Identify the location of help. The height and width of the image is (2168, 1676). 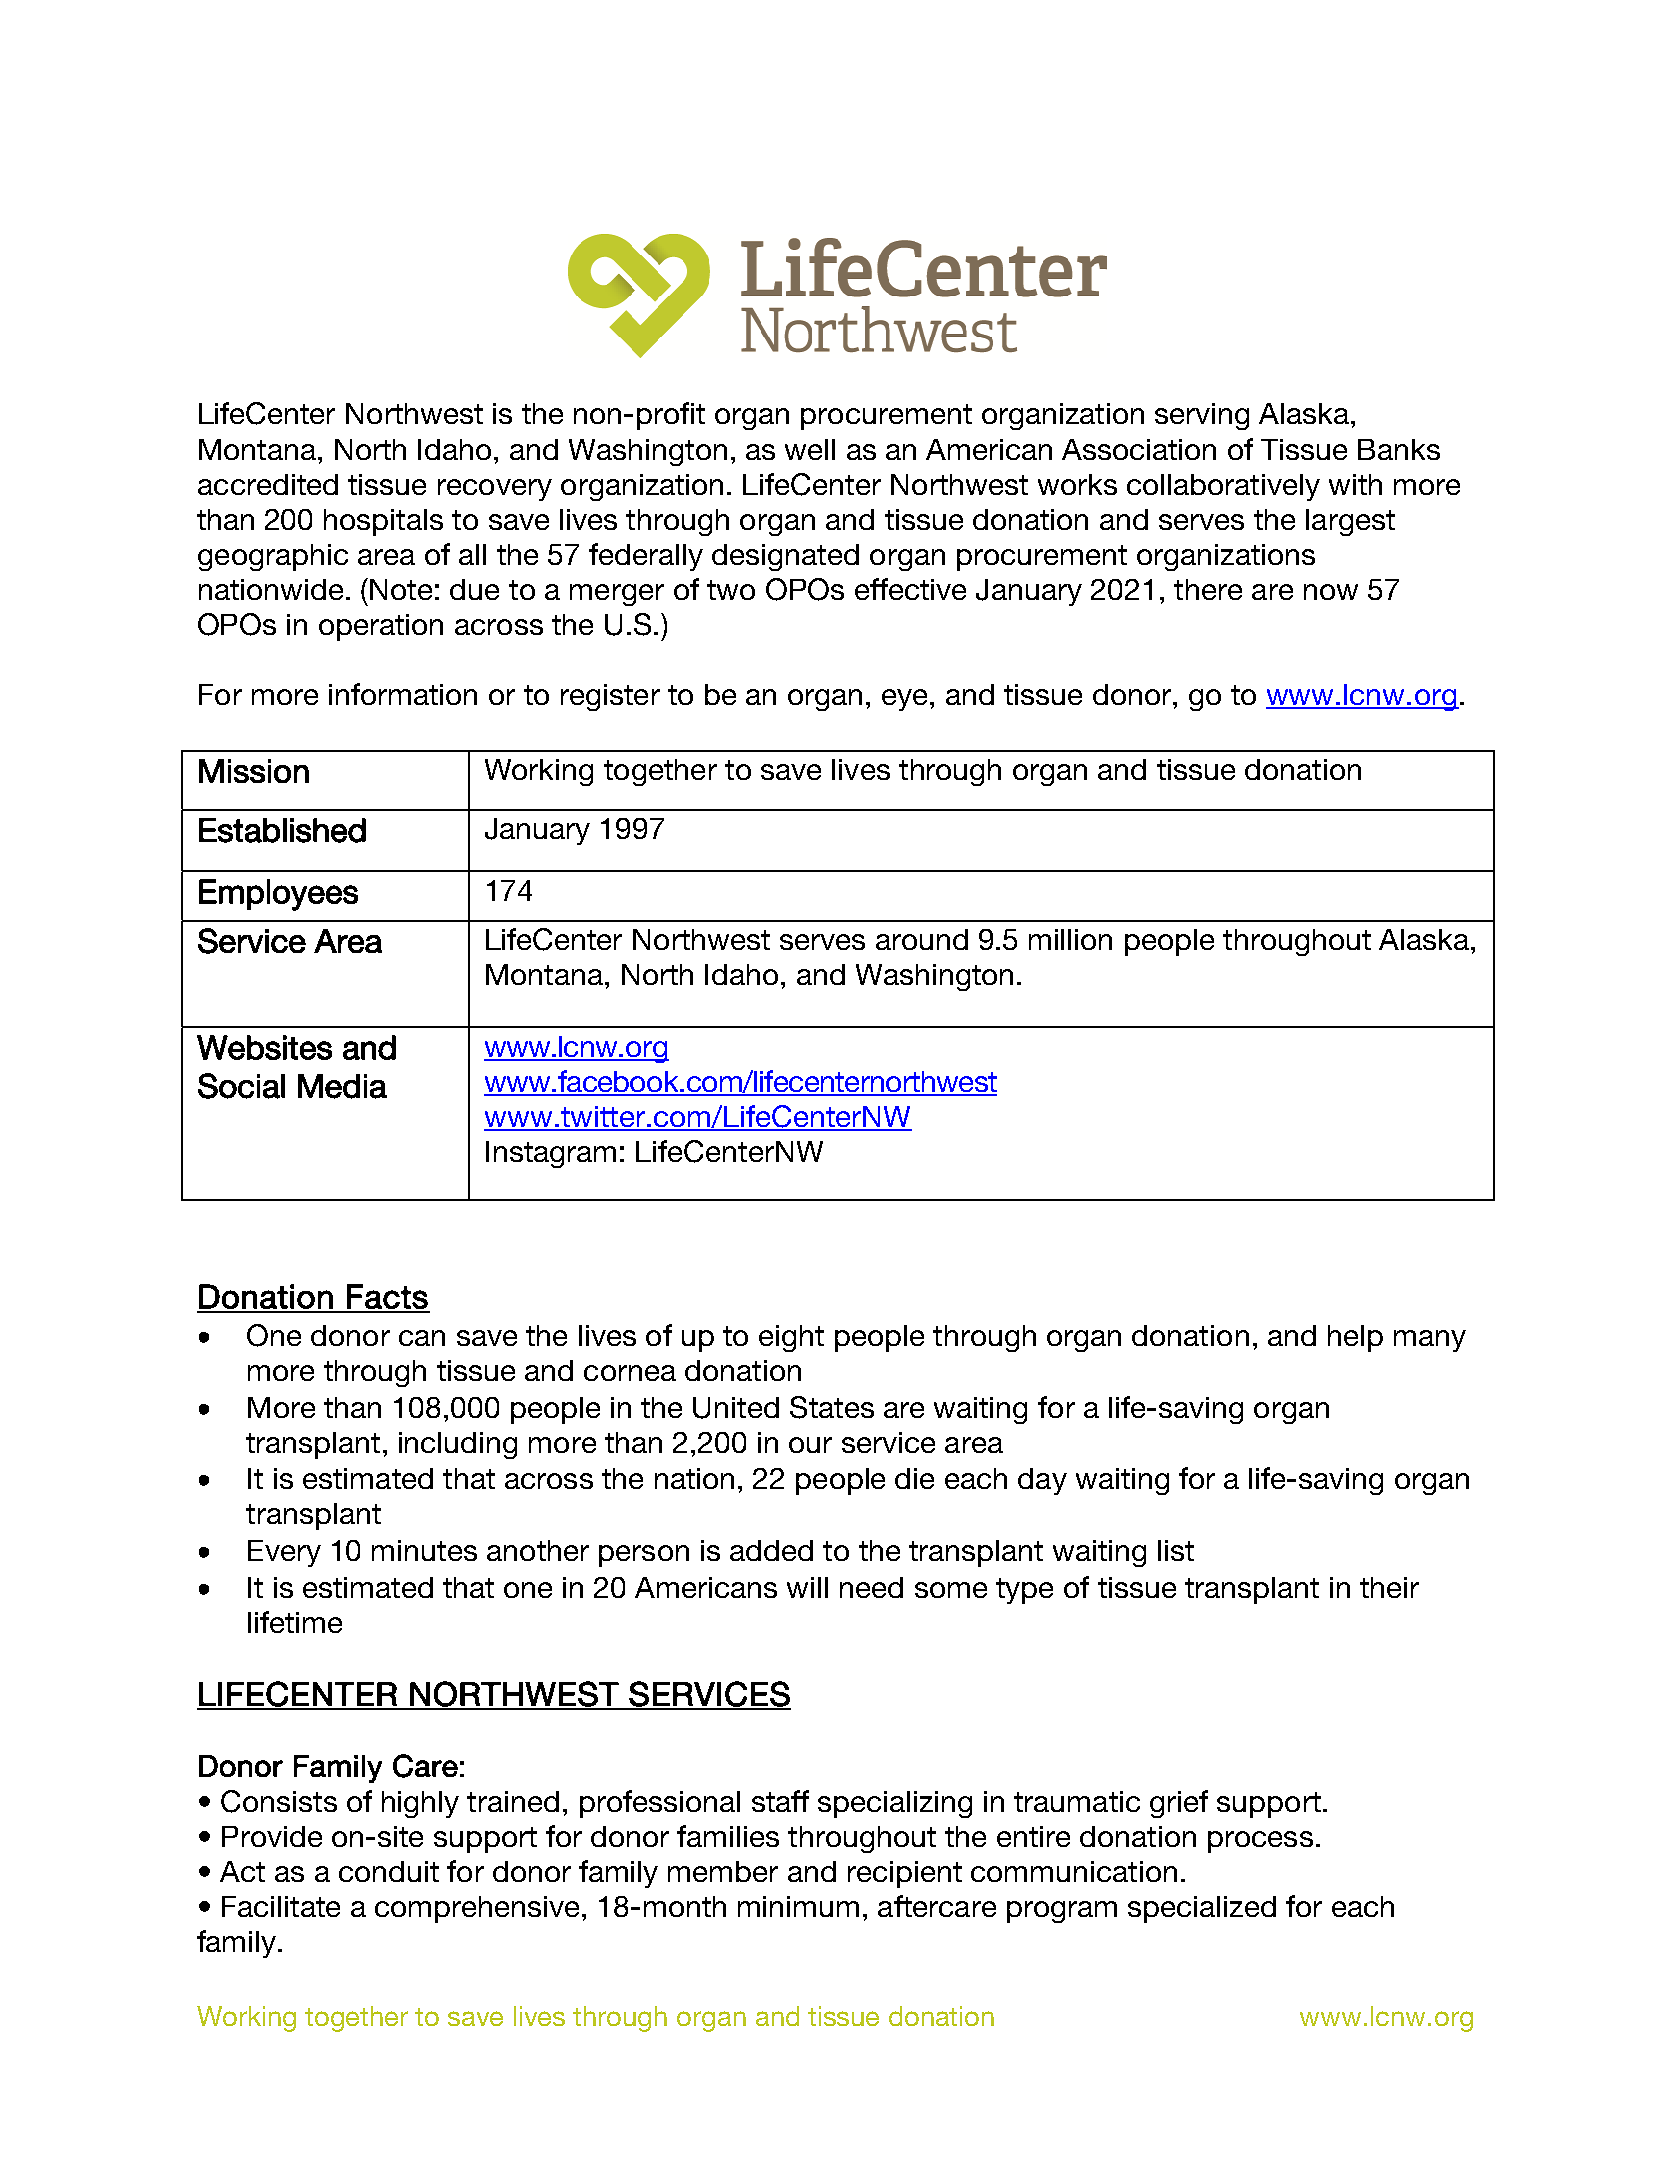
(1355, 1338).
